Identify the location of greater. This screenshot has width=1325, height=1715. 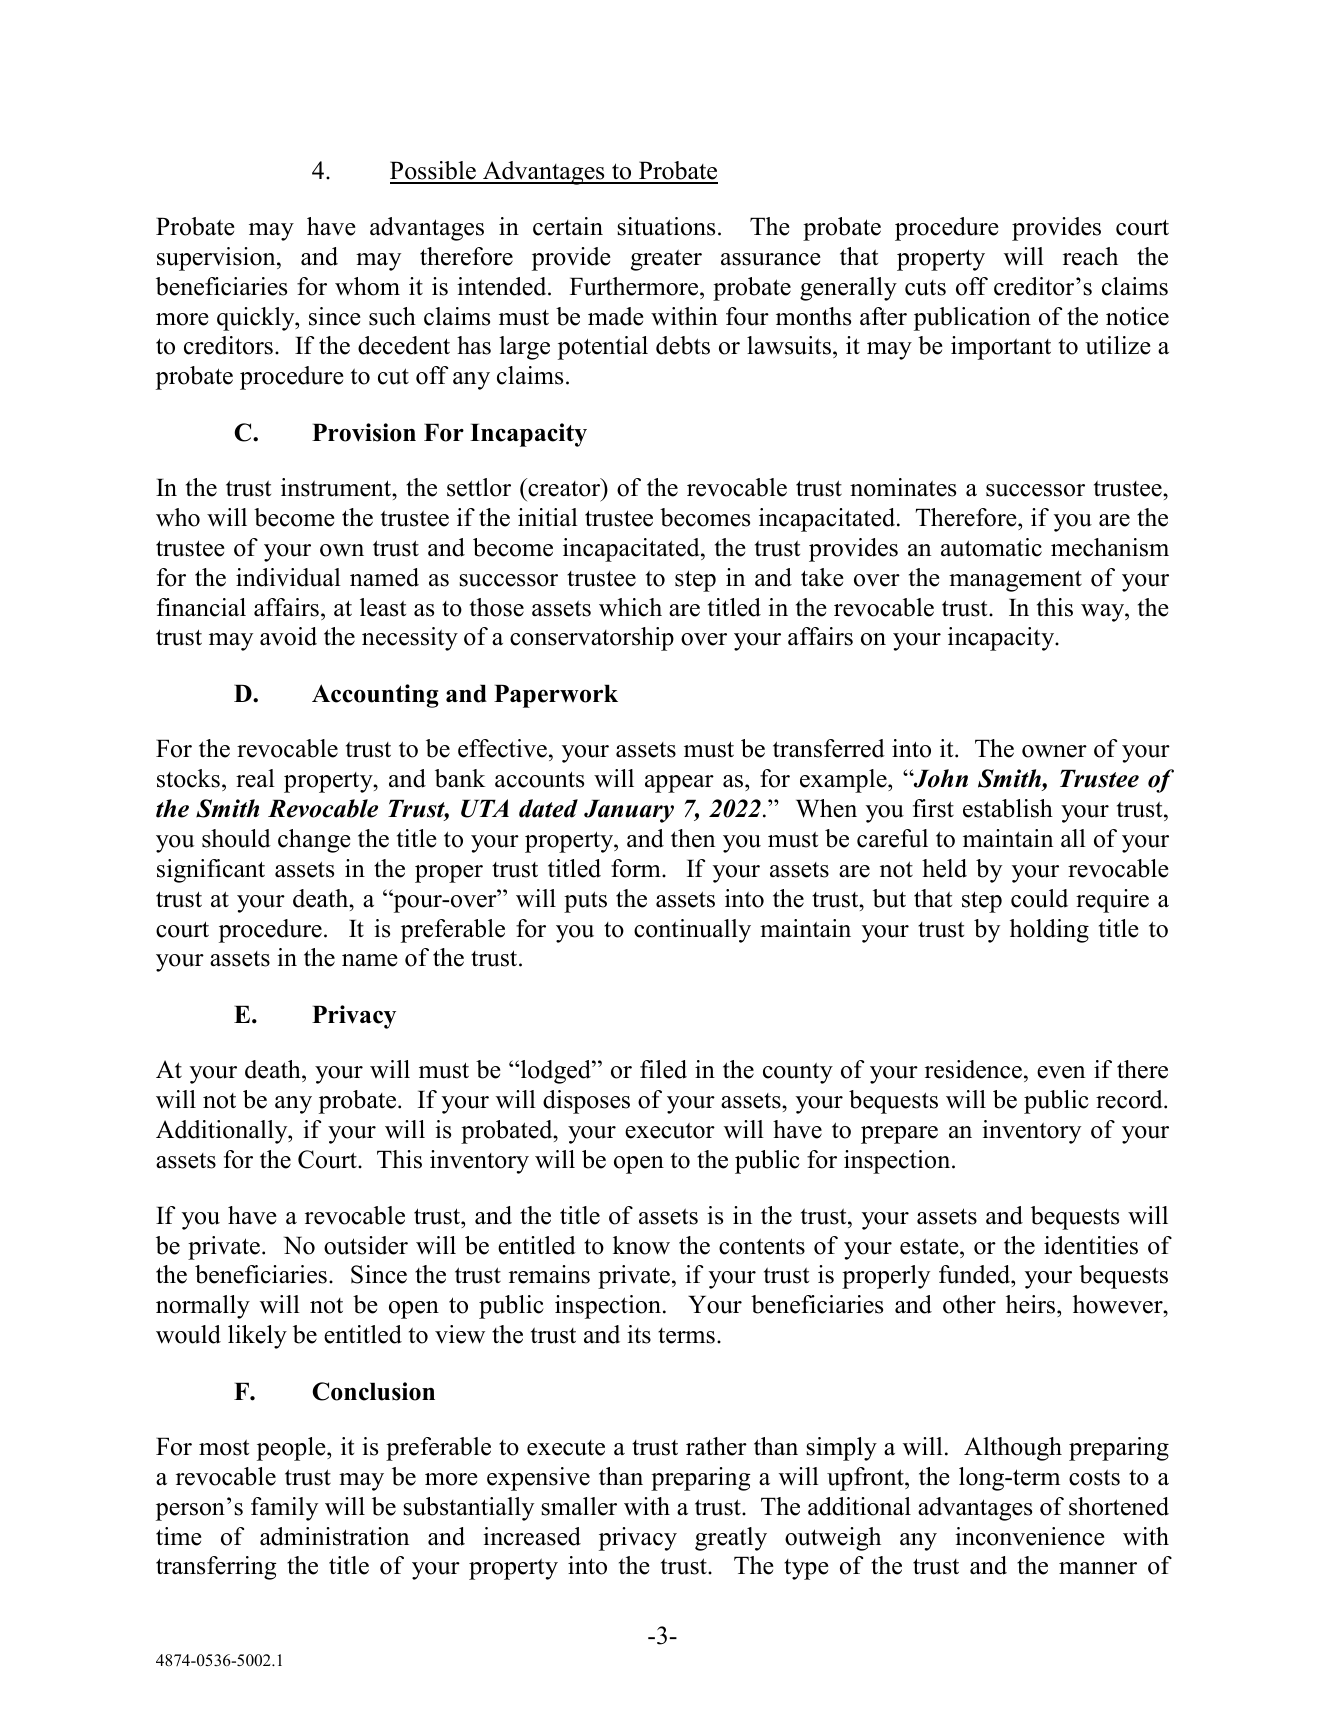
(666, 260).
